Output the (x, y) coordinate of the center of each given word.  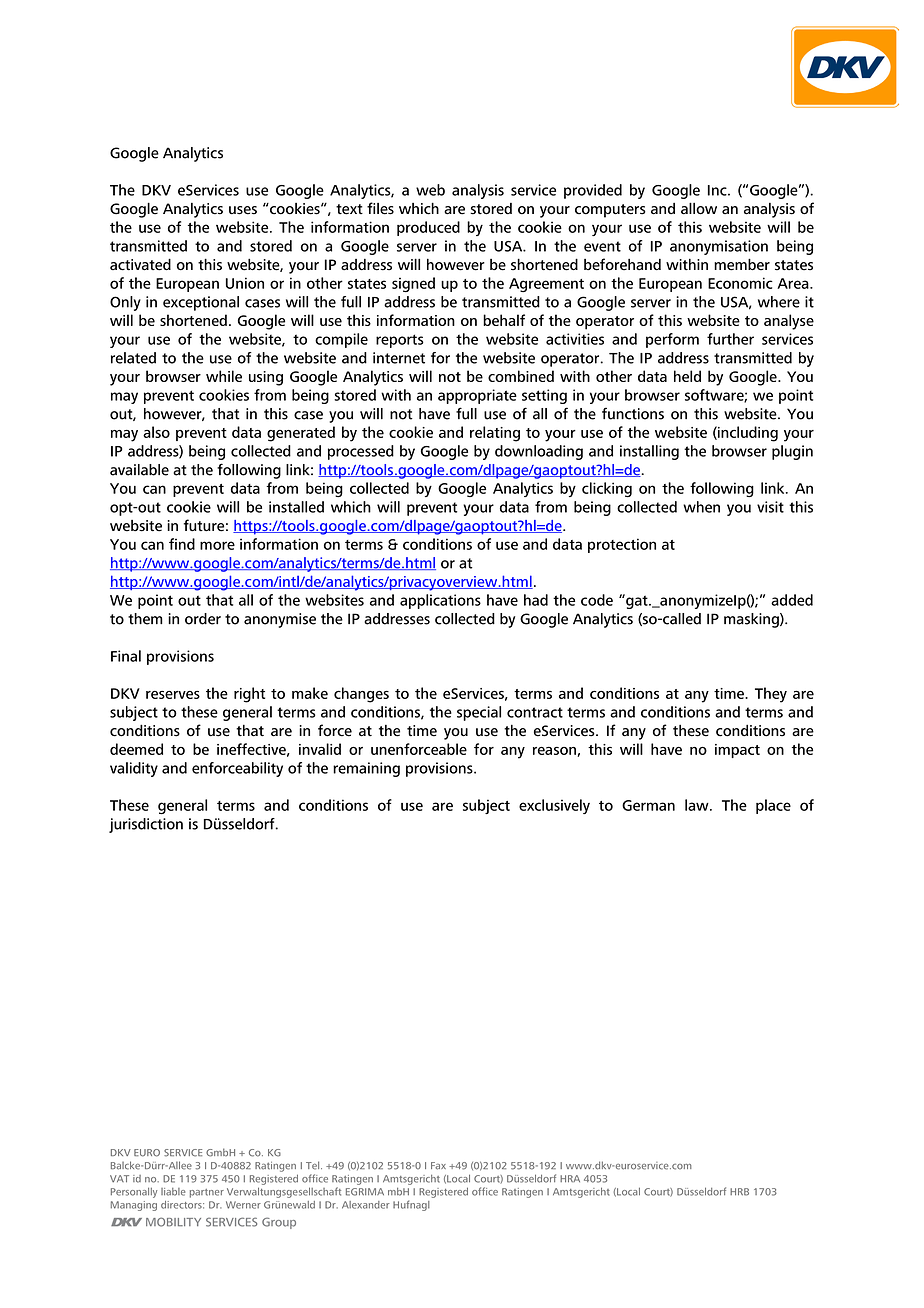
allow (699, 208)
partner (207, 1193)
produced (428, 228)
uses (243, 210)
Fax (438, 1166)
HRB (739, 1192)
